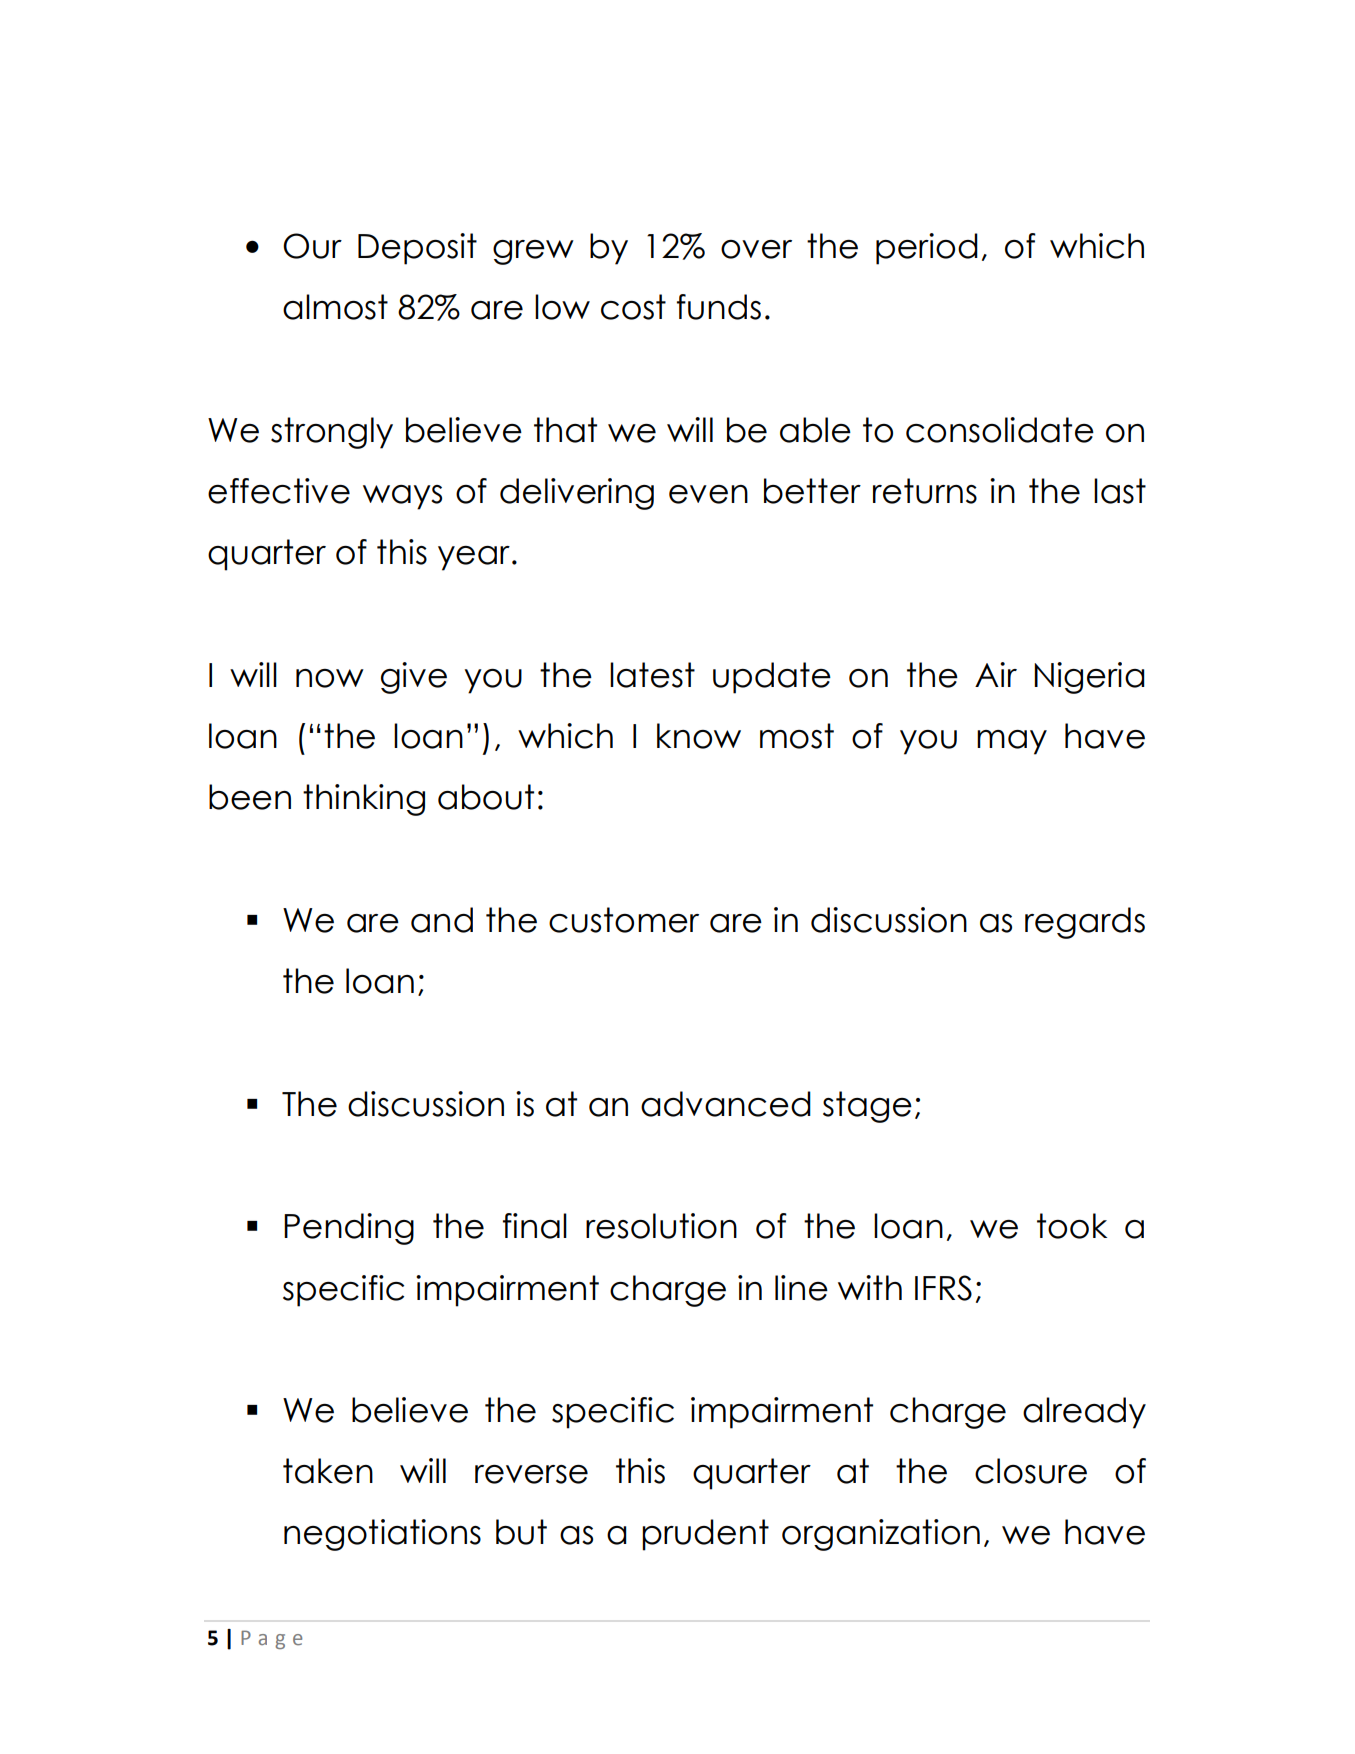 This screenshot has height=1754, width=1355. Describe the element at coordinates (927, 249) in the screenshot. I see `period` at that location.
